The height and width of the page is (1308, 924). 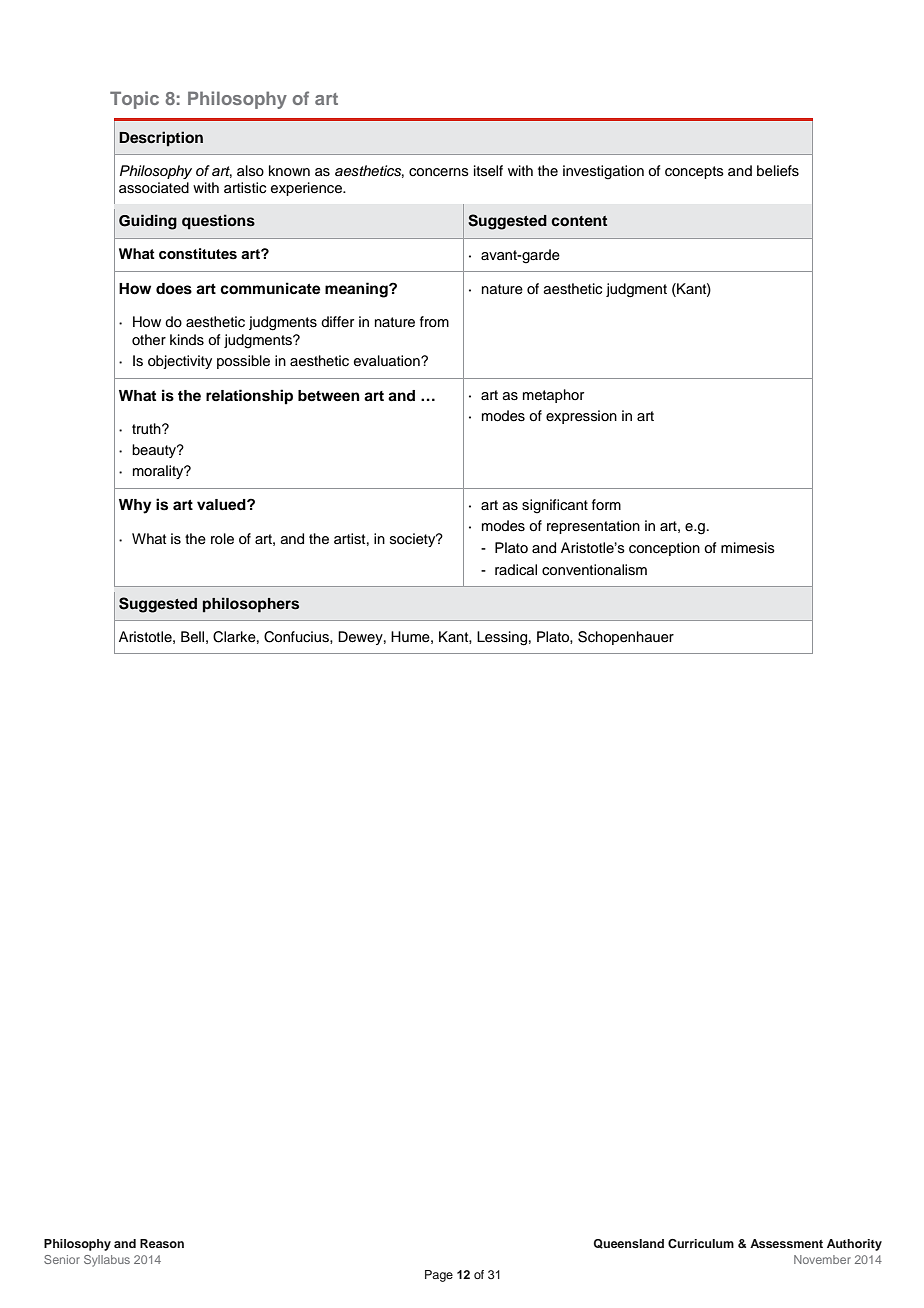 What do you see at coordinates (439, 172) in the page?
I see `concerns` at bounding box center [439, 172].
